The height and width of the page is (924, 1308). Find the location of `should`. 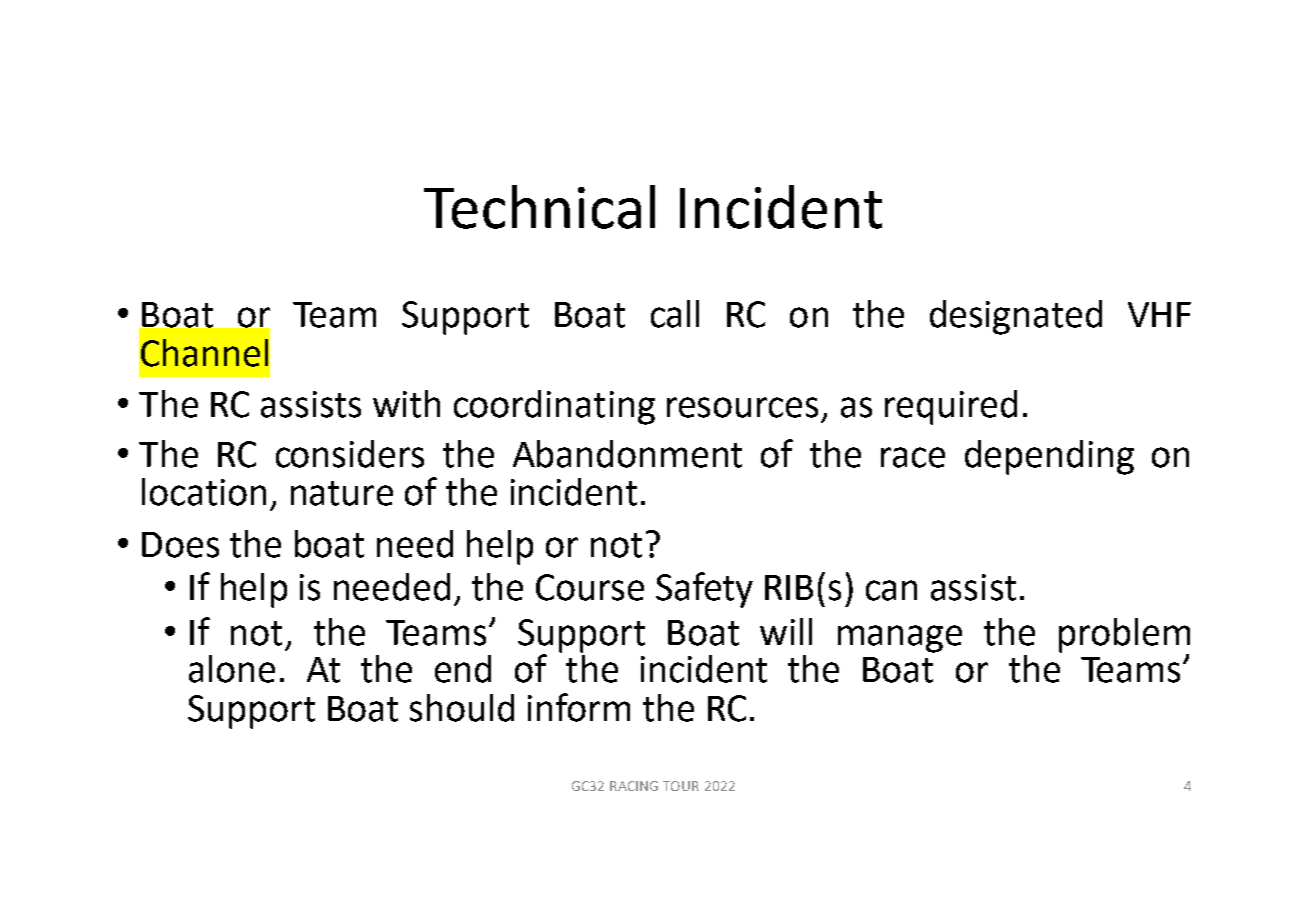

should is located at coordinates (462, 708).
